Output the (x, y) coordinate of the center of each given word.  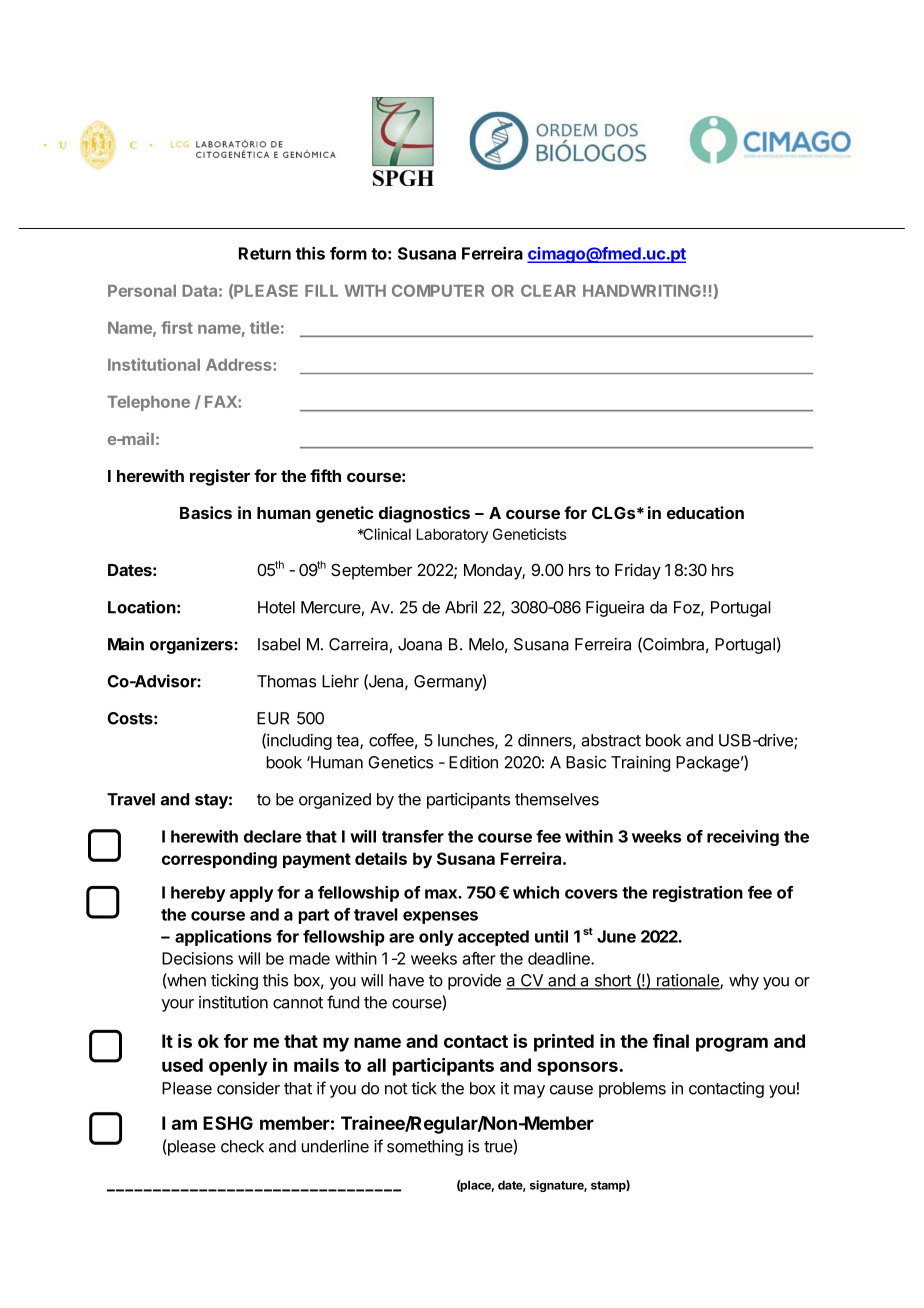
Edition (473, 762)
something (425, 1148)
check (242, 1146)
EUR (273, 718)
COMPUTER (438, 290)
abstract (611, 740)
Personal (142, 291)
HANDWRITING (642, 290)
